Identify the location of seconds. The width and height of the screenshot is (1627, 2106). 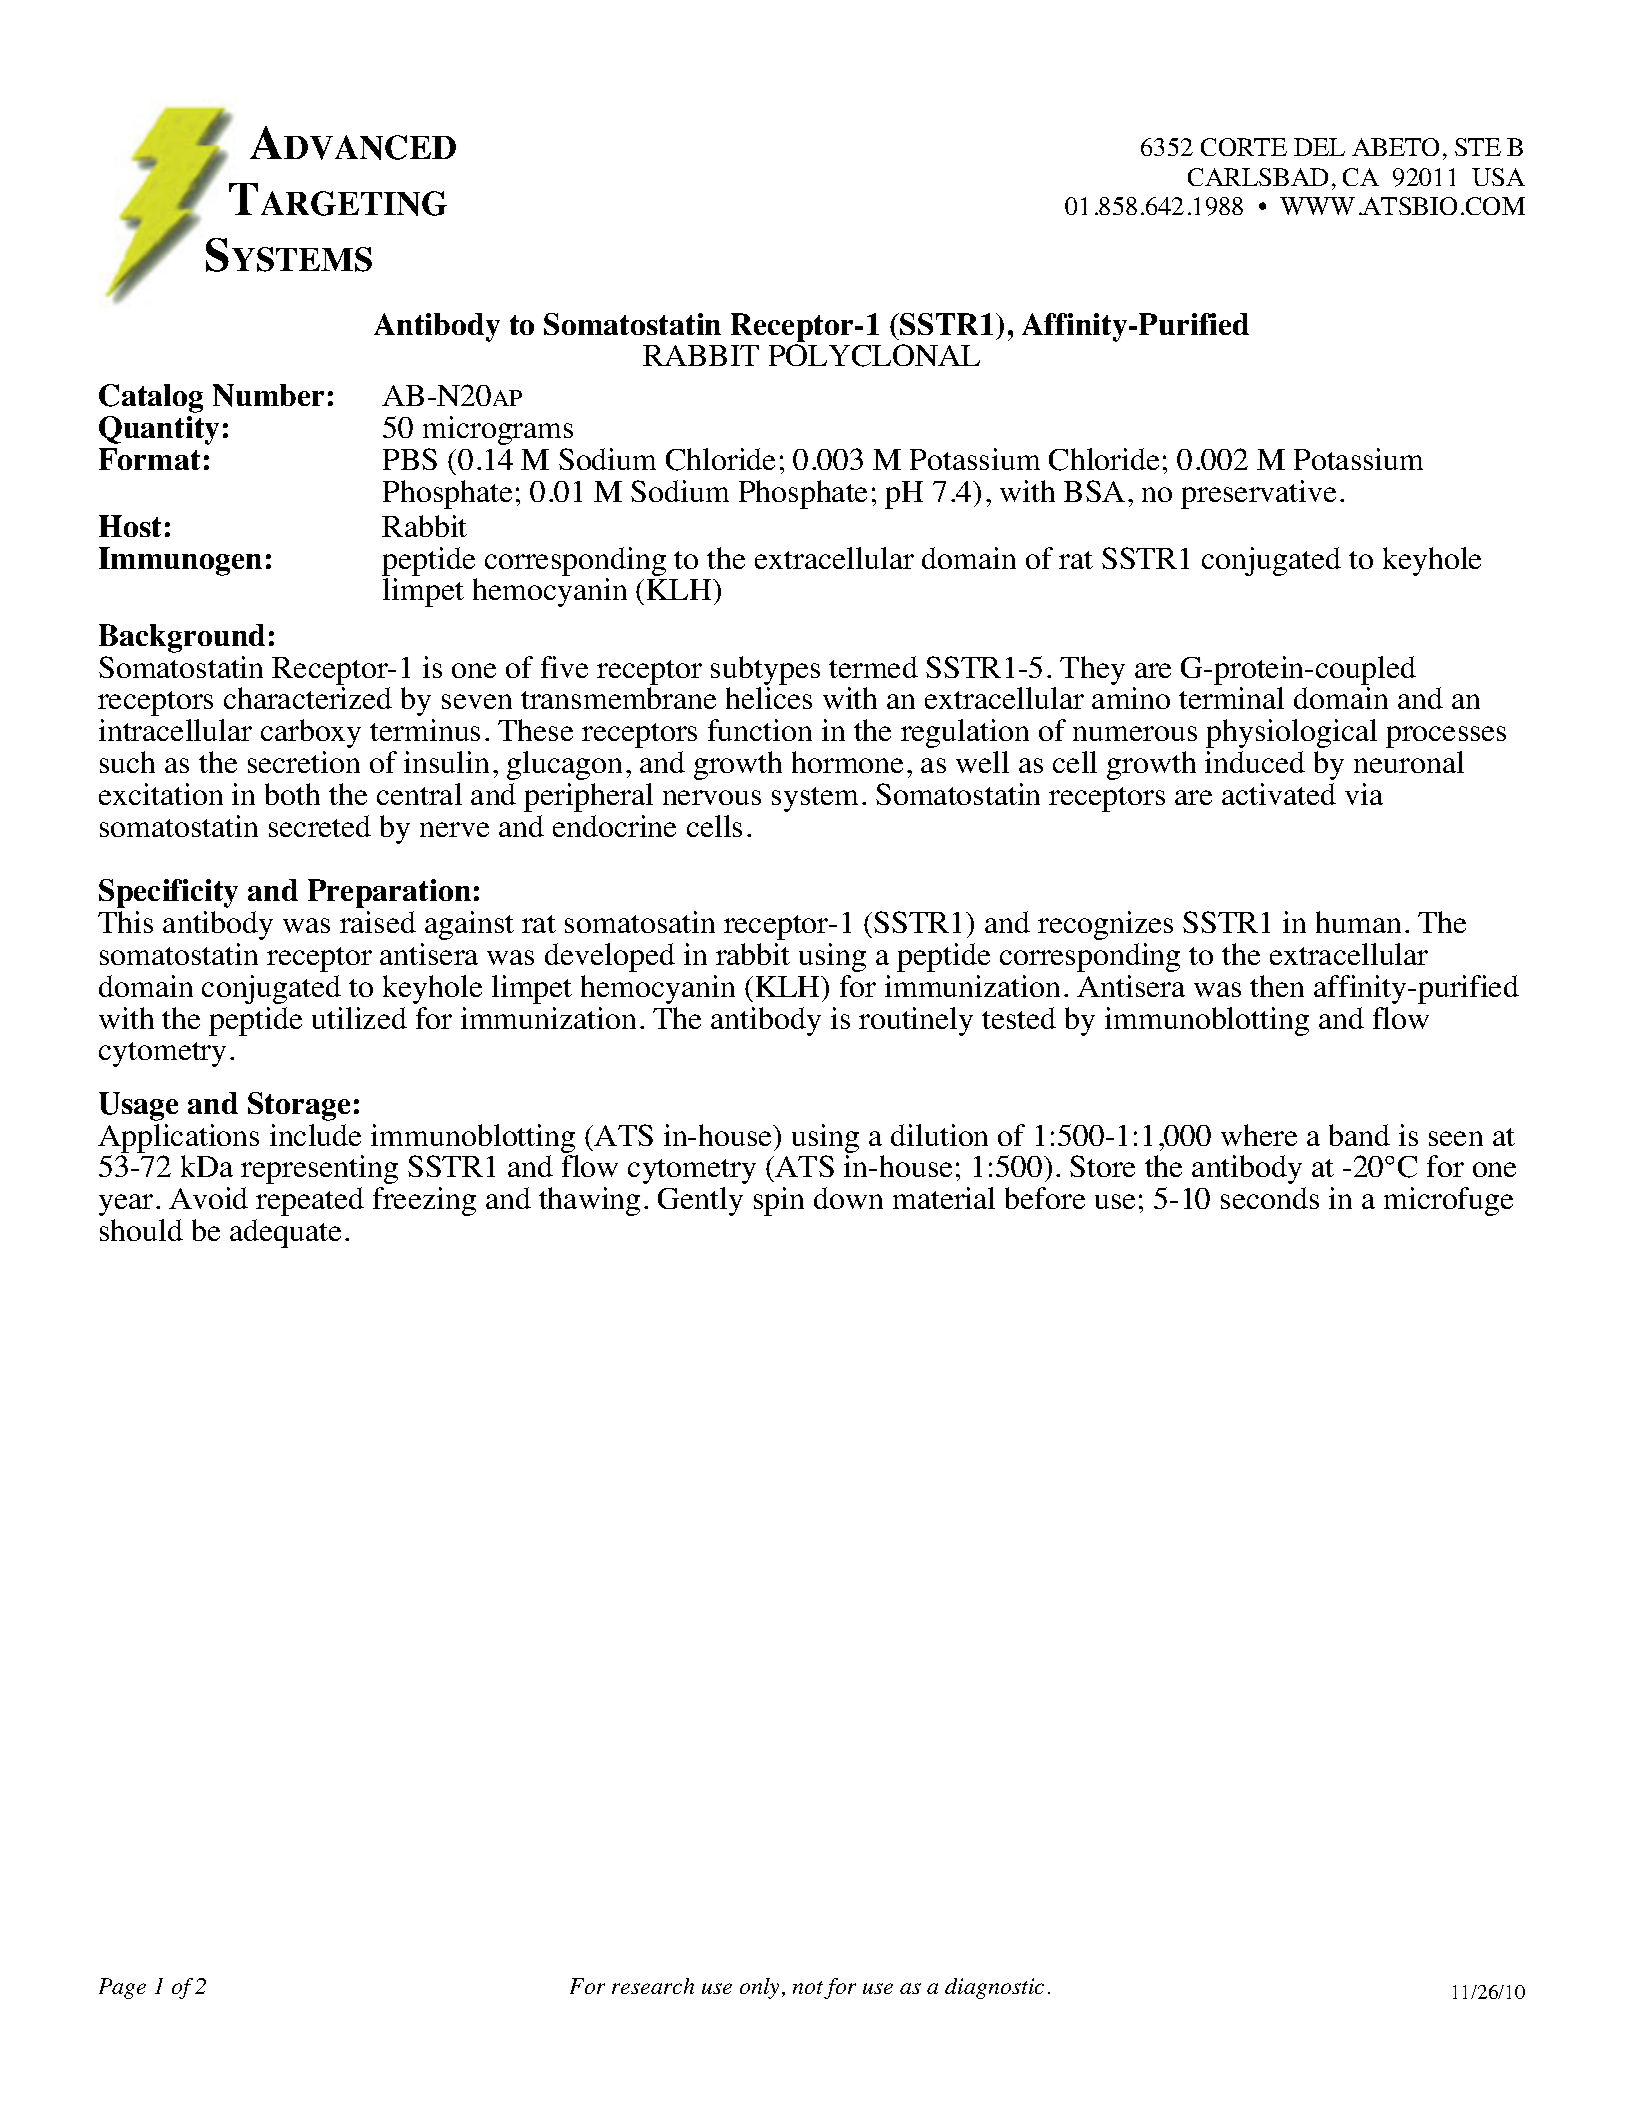
(1270, 1198).
